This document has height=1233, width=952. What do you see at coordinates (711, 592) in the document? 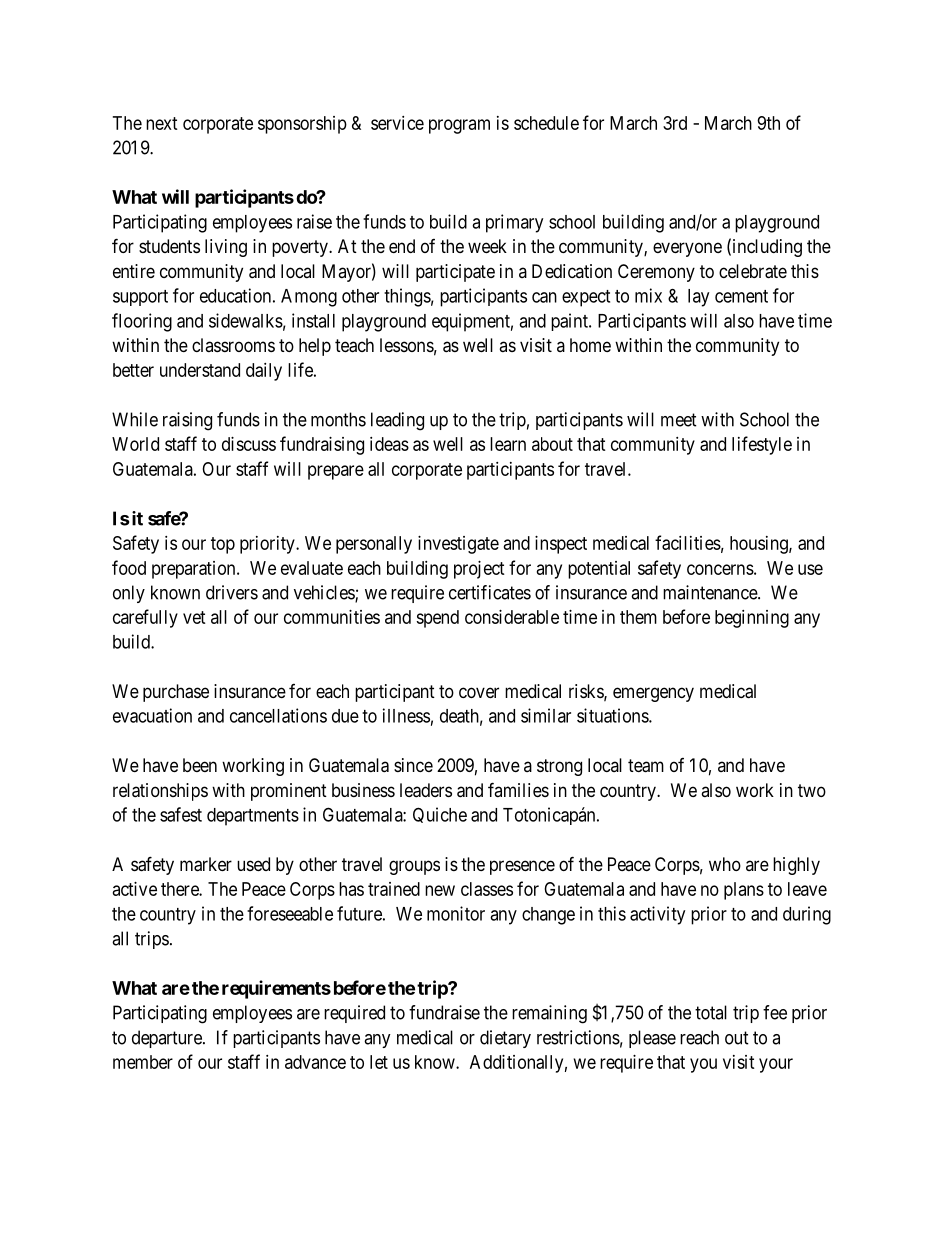
I see `maintenance` at bounding box center [711, 592].
